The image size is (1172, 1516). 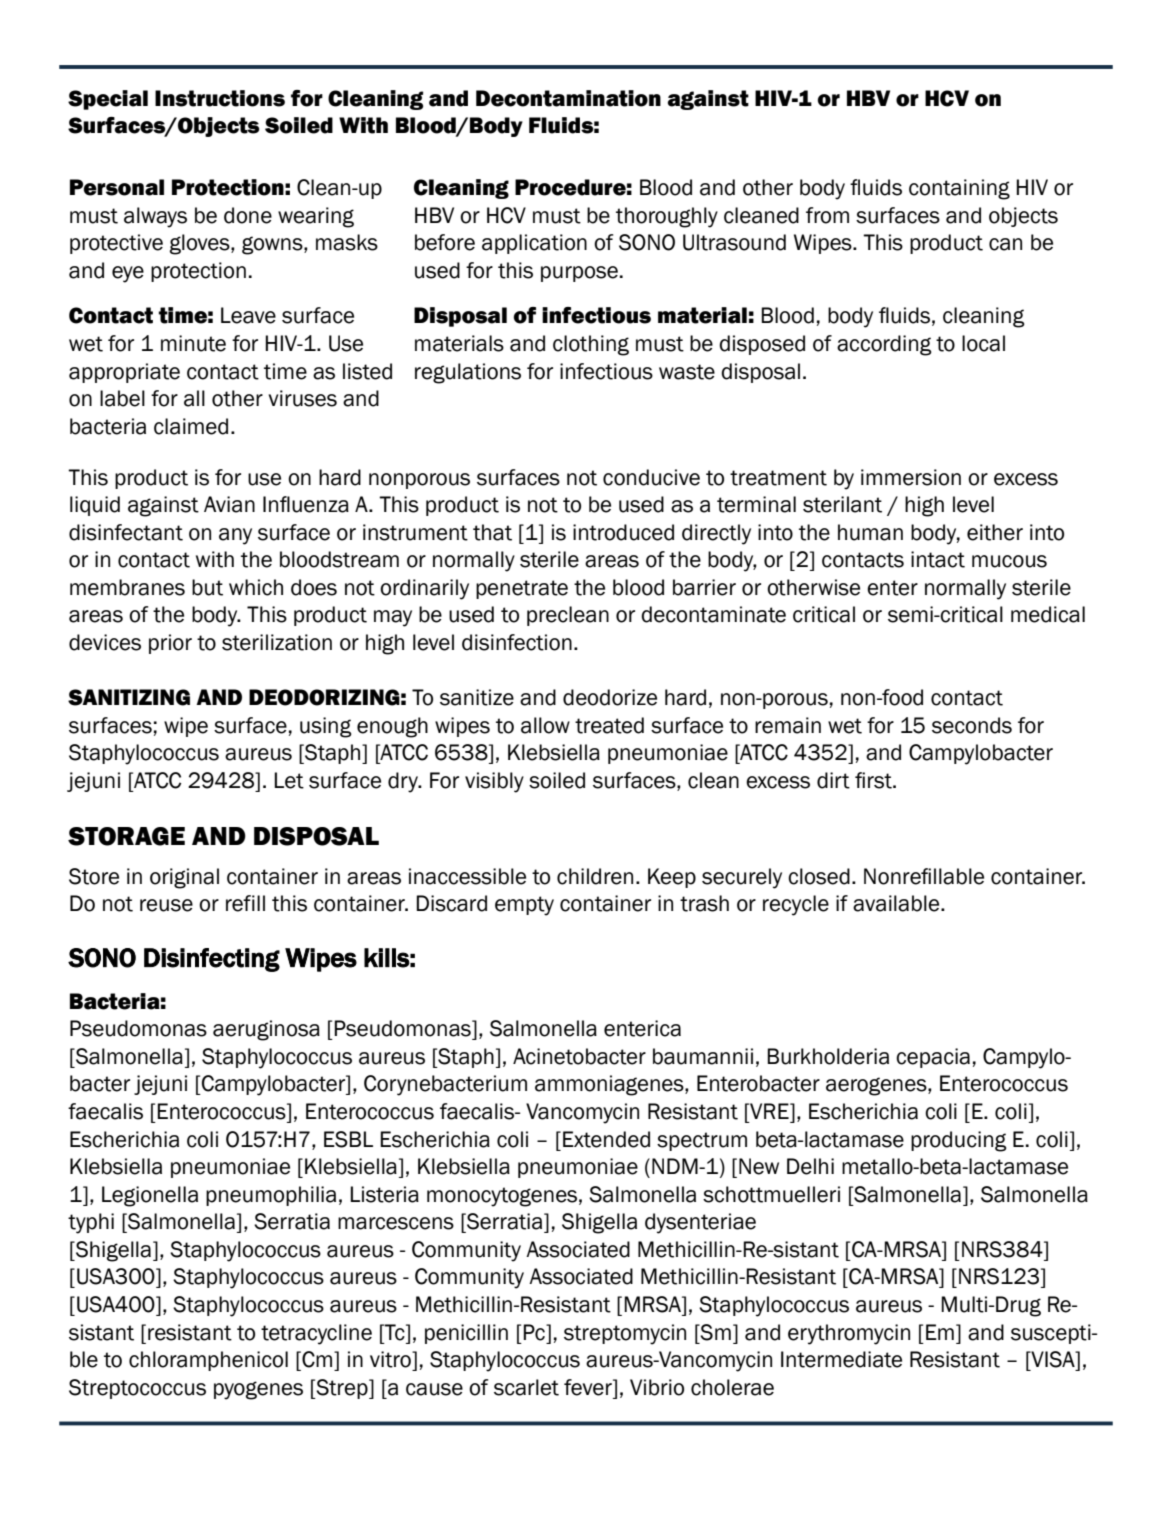 I want to click on available, so click(x=897, y=903).
